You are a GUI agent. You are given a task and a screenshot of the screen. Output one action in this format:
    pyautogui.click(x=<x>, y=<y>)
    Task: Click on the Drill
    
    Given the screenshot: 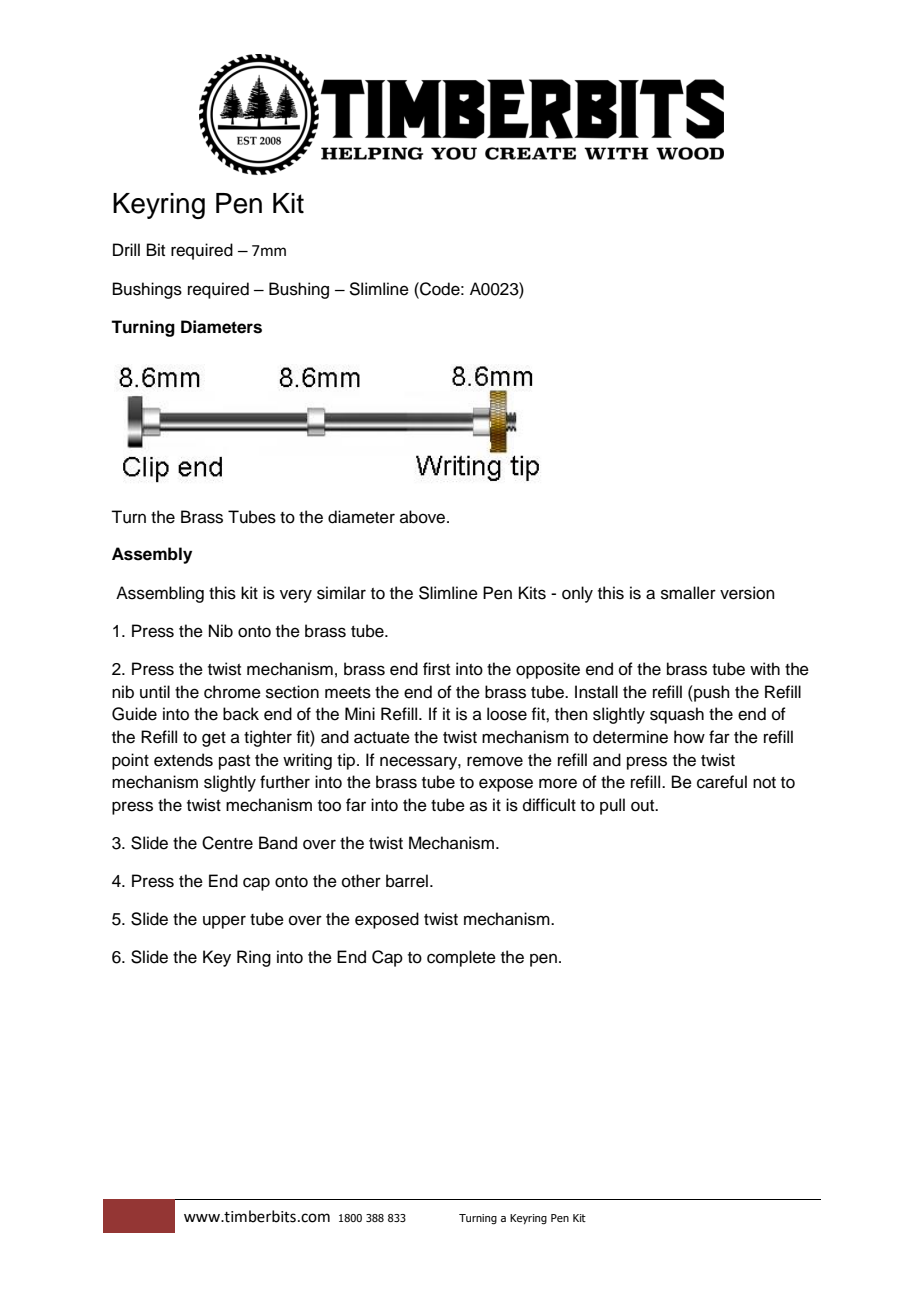 What is the action you would take?
    pyautogui.click(x=126, y=249)
